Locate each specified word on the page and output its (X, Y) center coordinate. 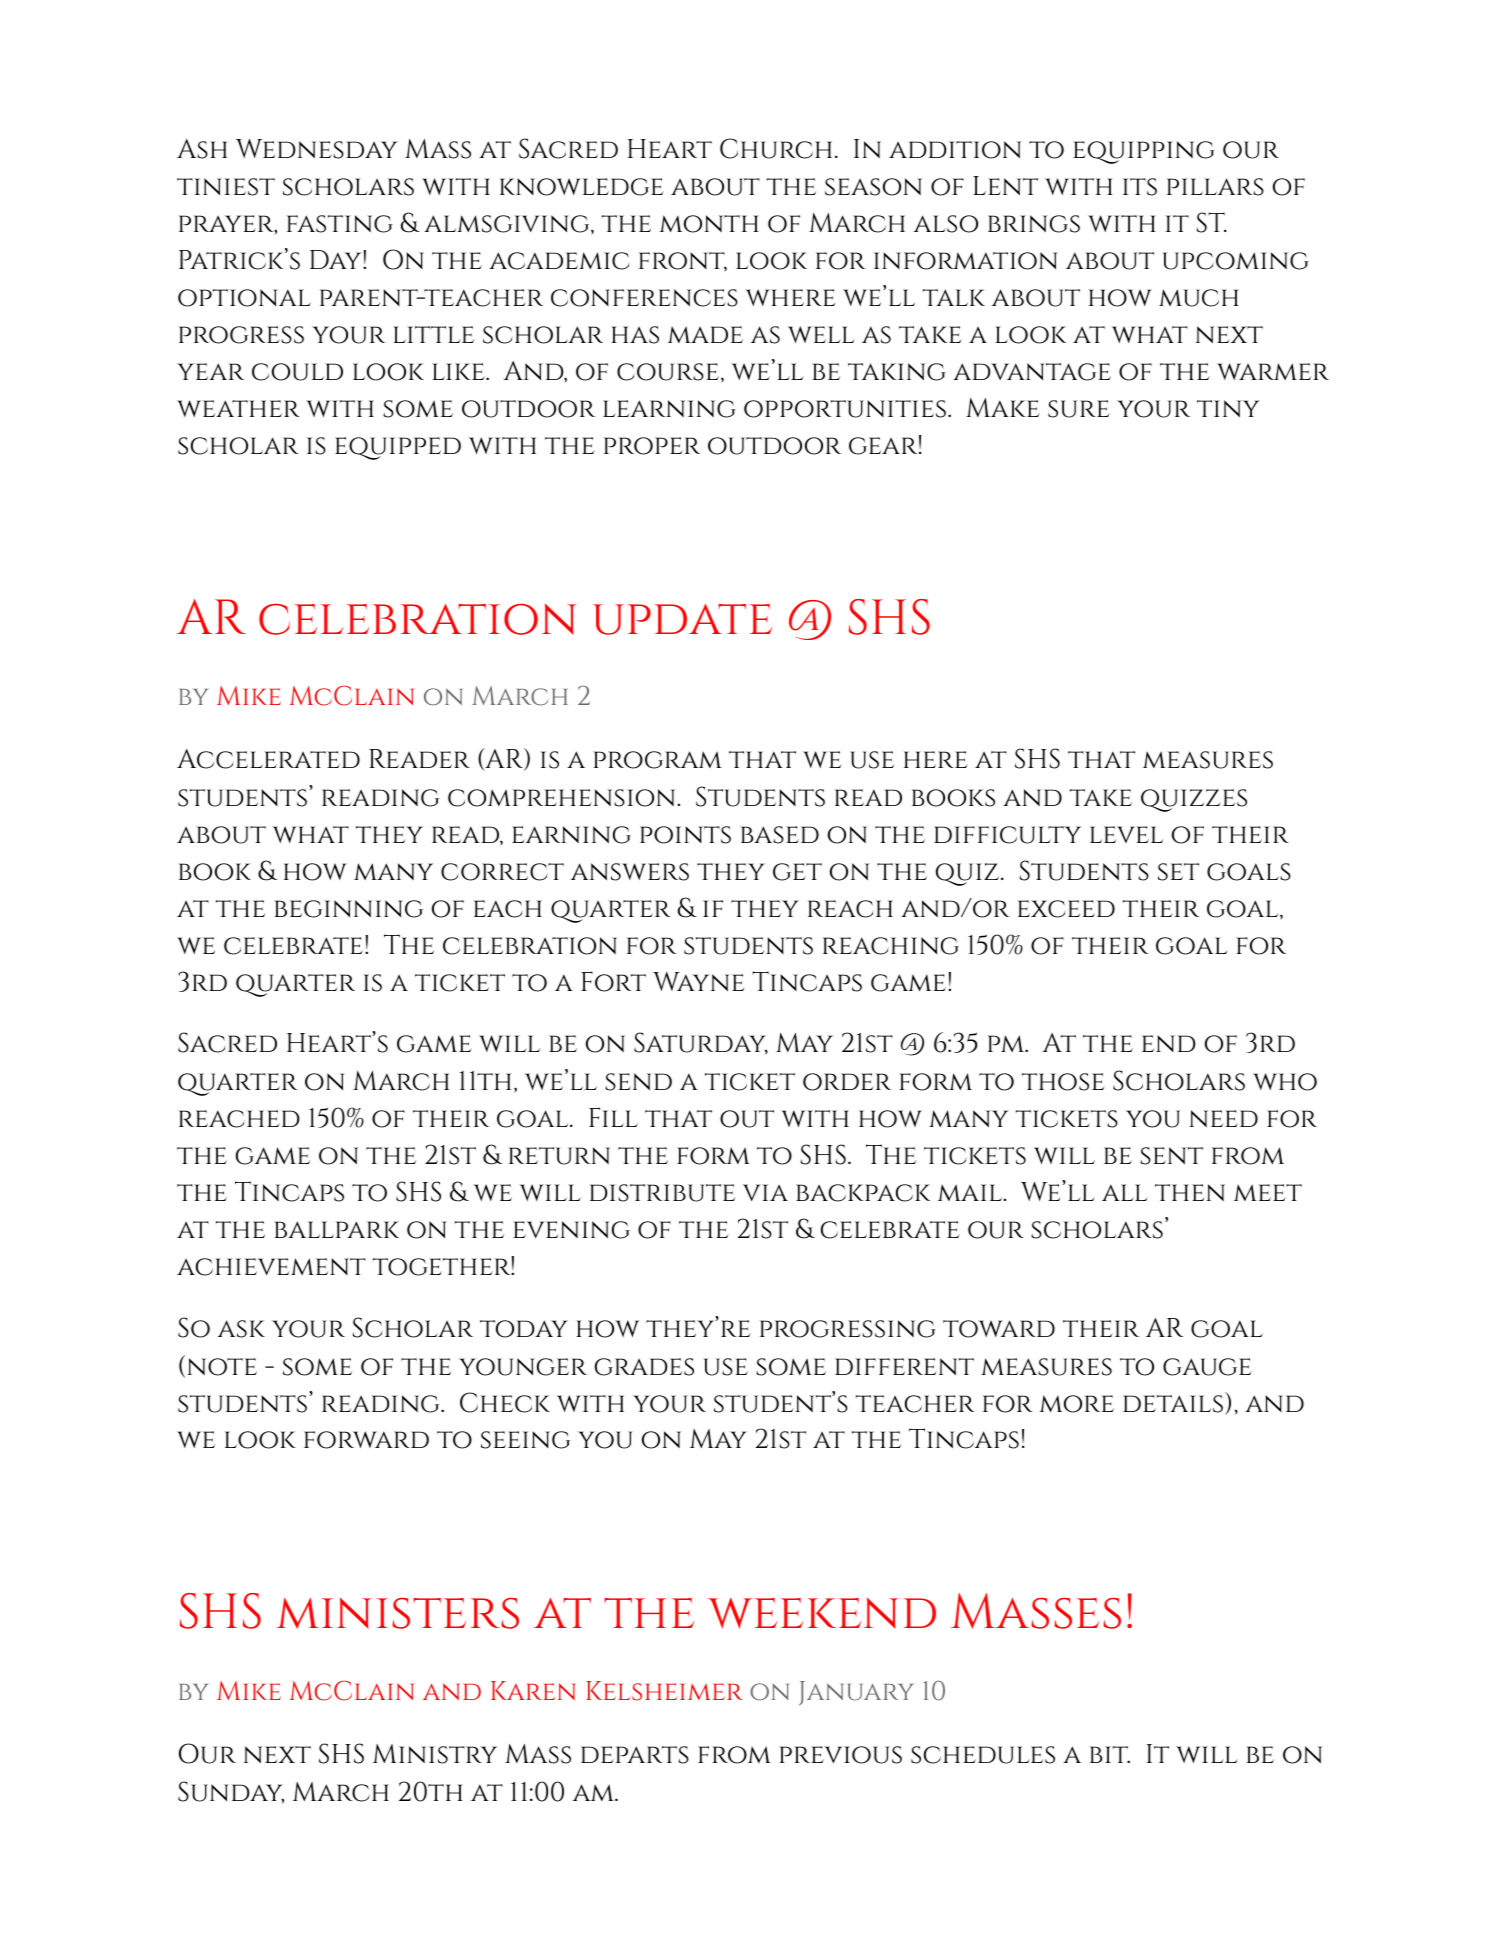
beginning (348, 909)
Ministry (435, 1754)
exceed (1066, 909)
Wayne (699, 981)
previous (840, 1755)
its (1140, 187)
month (709, 224)
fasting (340, 224)
